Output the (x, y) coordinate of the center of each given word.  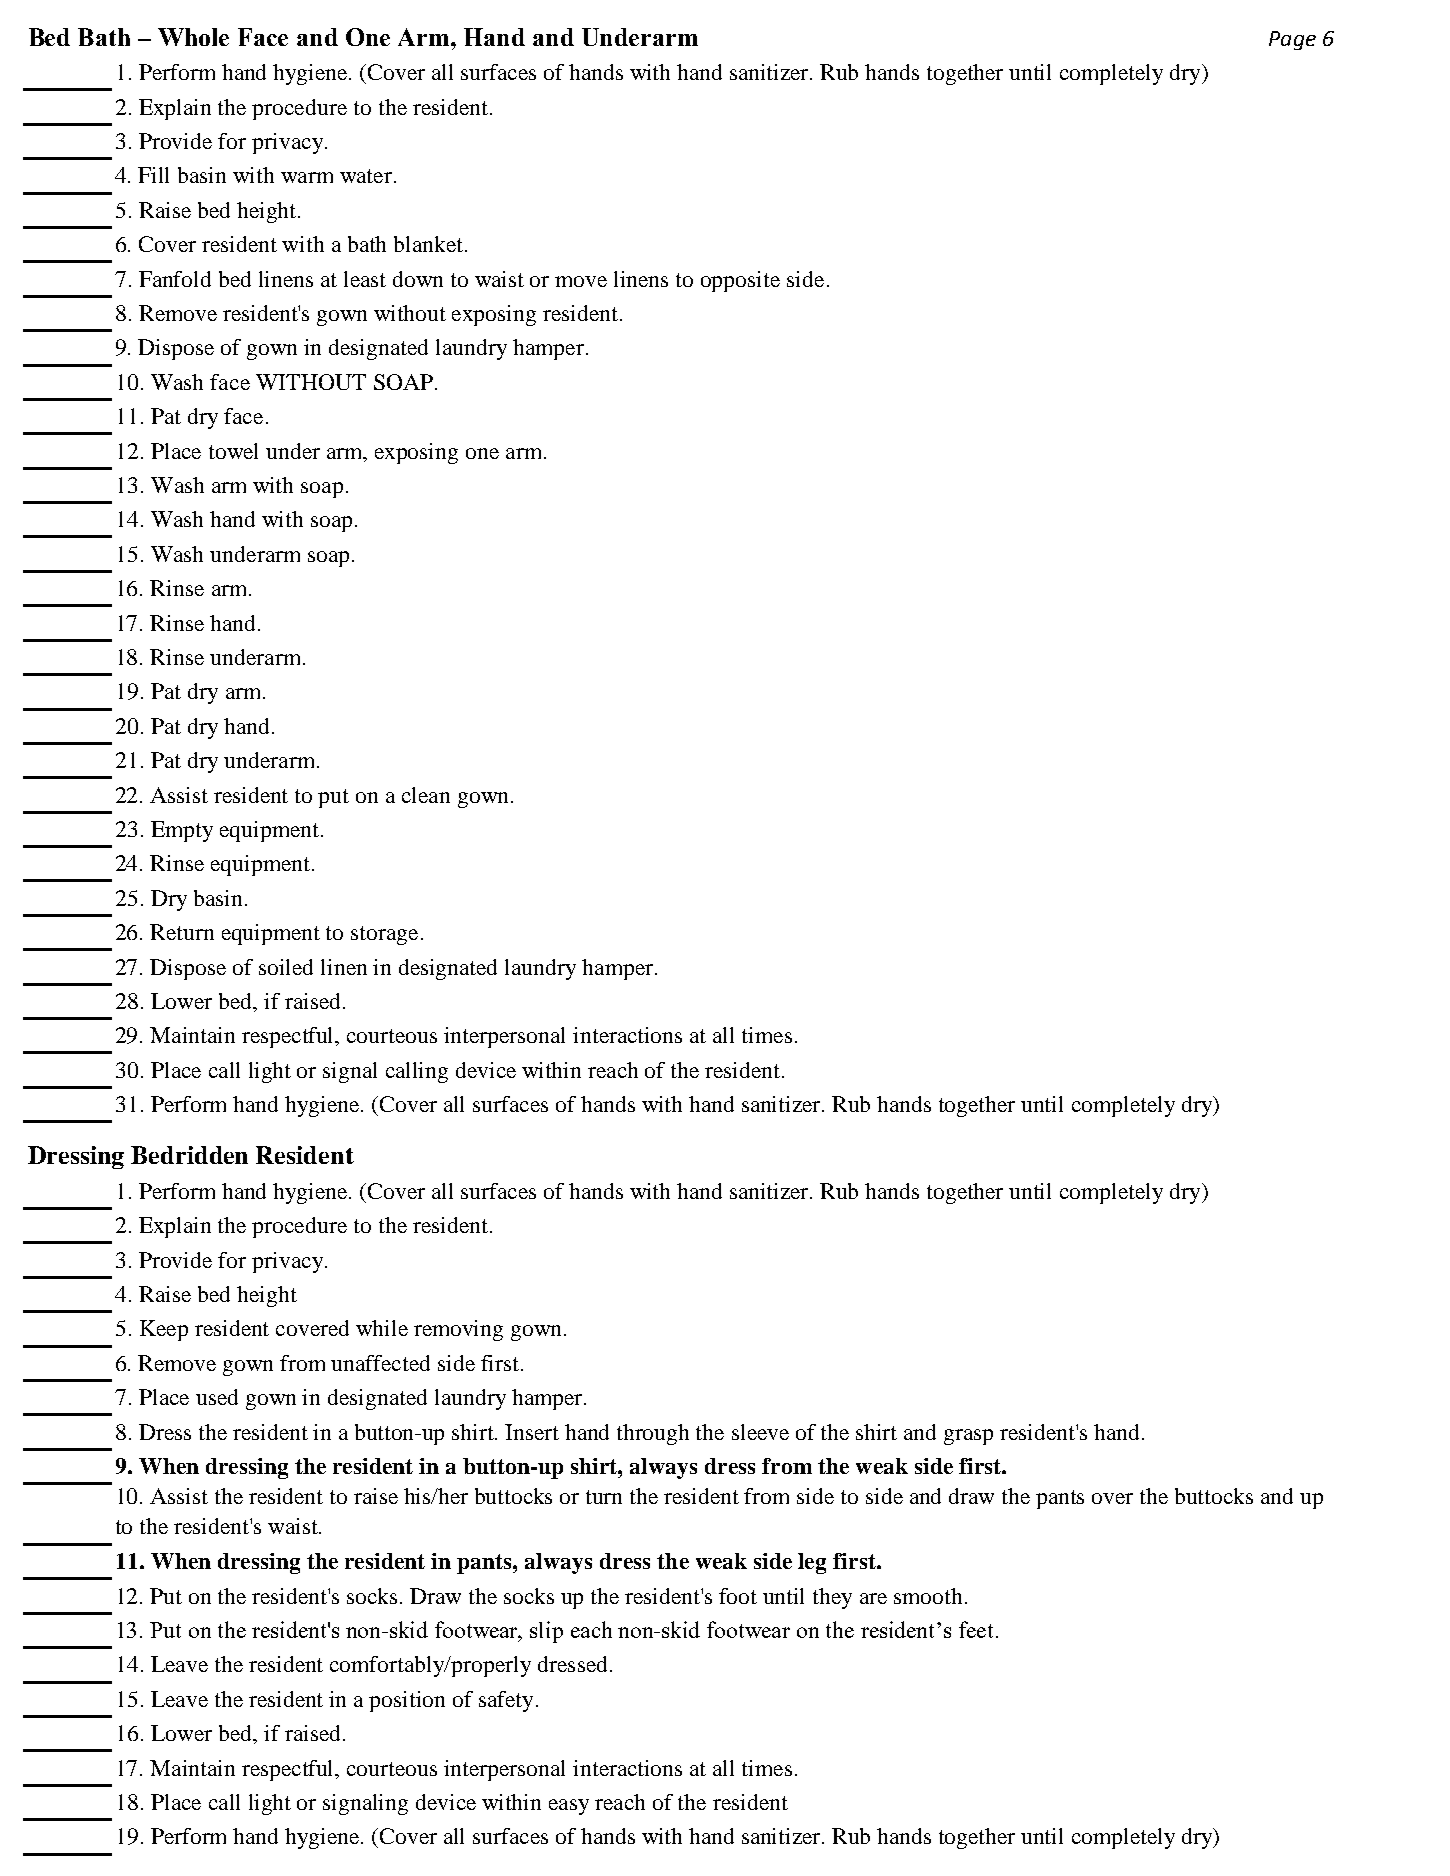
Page (1292, 40)
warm (307, 177)
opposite (740, 281)
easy (569, 1807)
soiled (286, 967)
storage (384, 935)
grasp (968, 1437)
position (407, 1701)
